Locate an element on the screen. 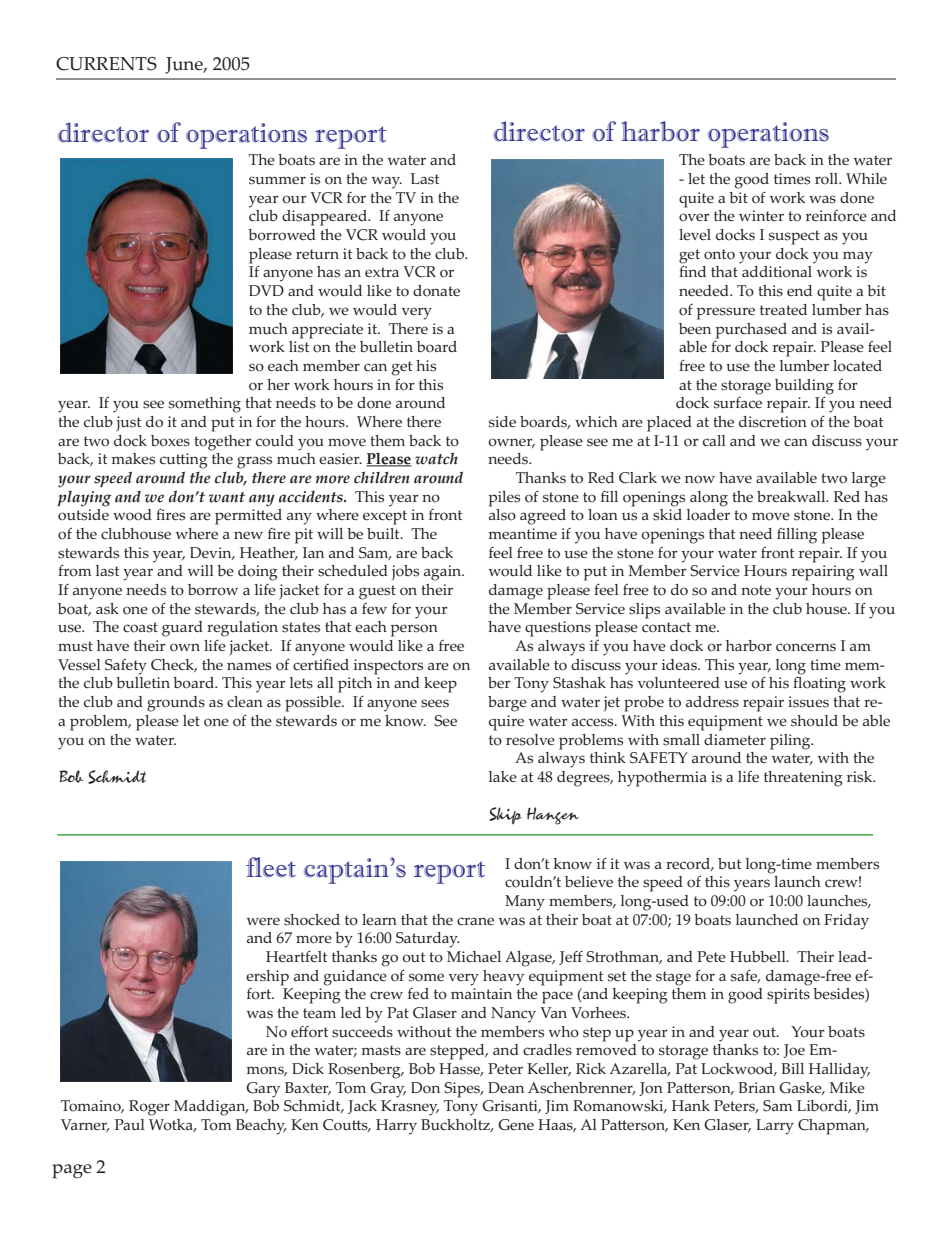 Image resolution: width=952 pixels, height=1233 pixels. sees is located at coordinates (435, 703).
